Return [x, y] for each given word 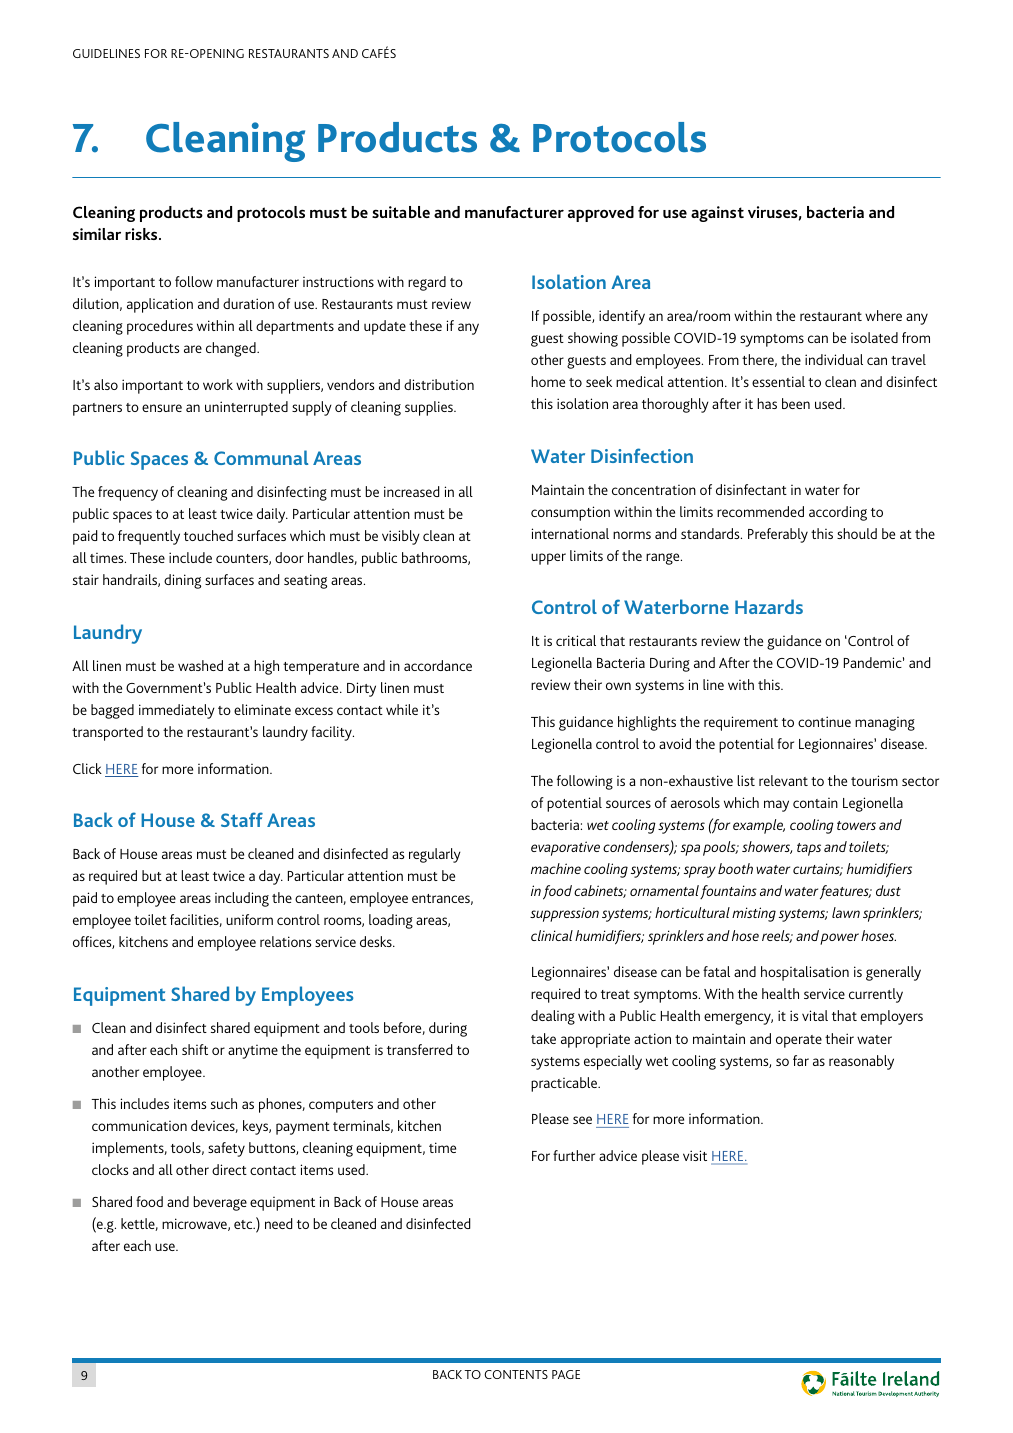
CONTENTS [516, 1374]
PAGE [566, 1374]
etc [244, 1224]
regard [427, 283]
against [717, 214]
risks [142, 234]
